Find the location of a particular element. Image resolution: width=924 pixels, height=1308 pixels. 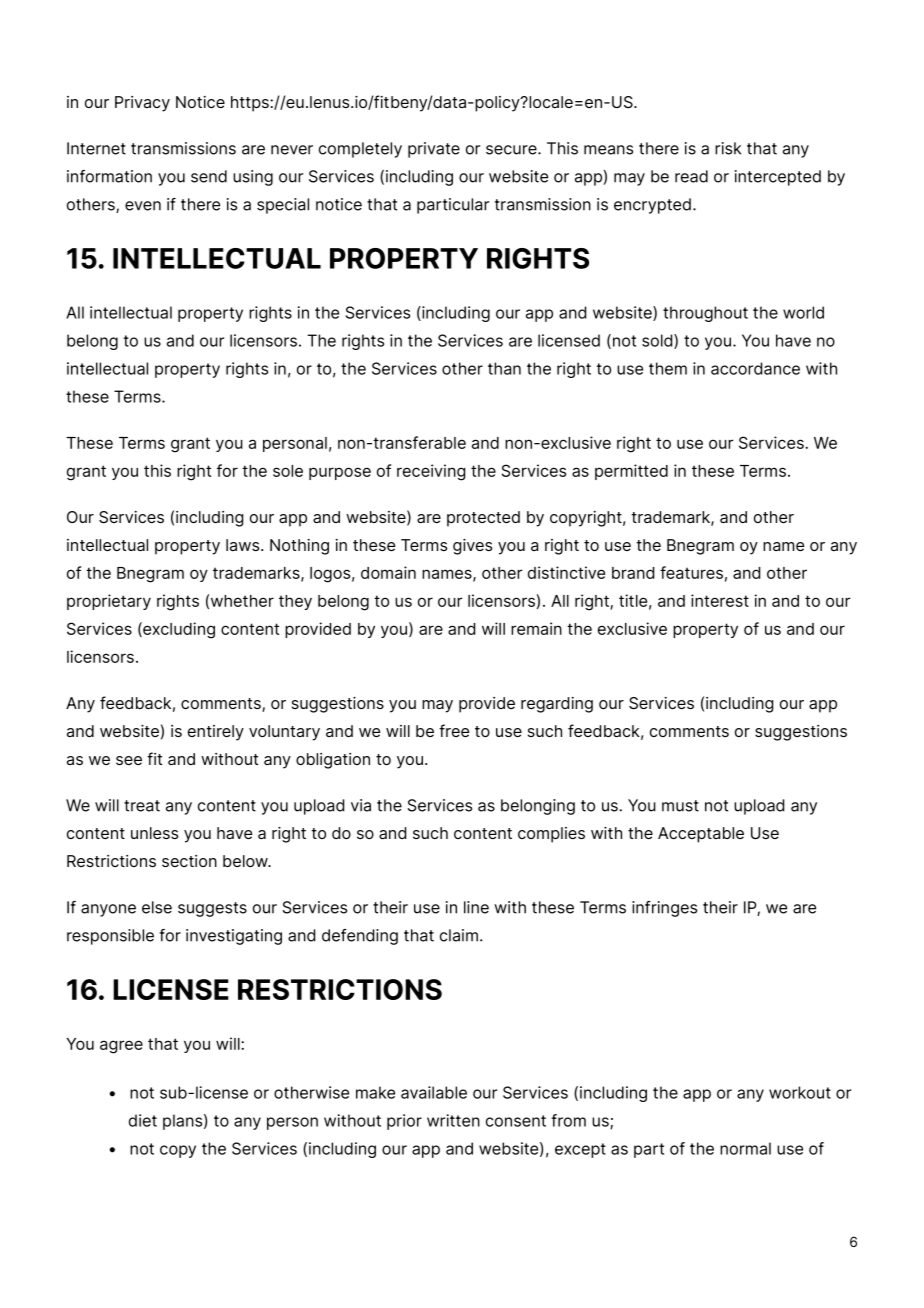

free is located at coordinates (454, 730).
